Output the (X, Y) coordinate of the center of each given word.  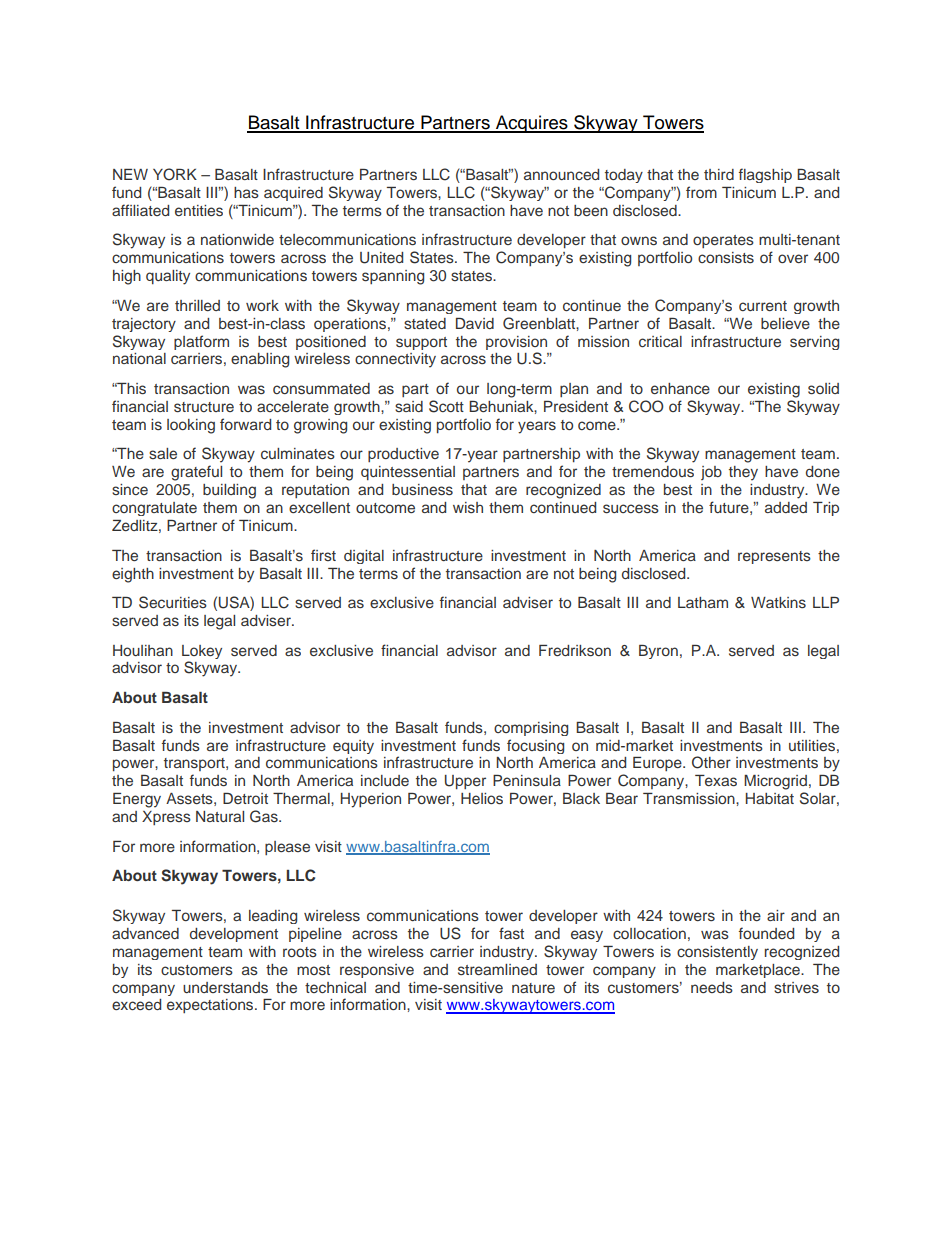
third (719, 174)
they (743, 473)
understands (225, 988)
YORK (175, 174)
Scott (446, 406)
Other (711, 762)
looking (191, 426)
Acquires (531, 124)
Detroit (245, 798)
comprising (531, 729)
